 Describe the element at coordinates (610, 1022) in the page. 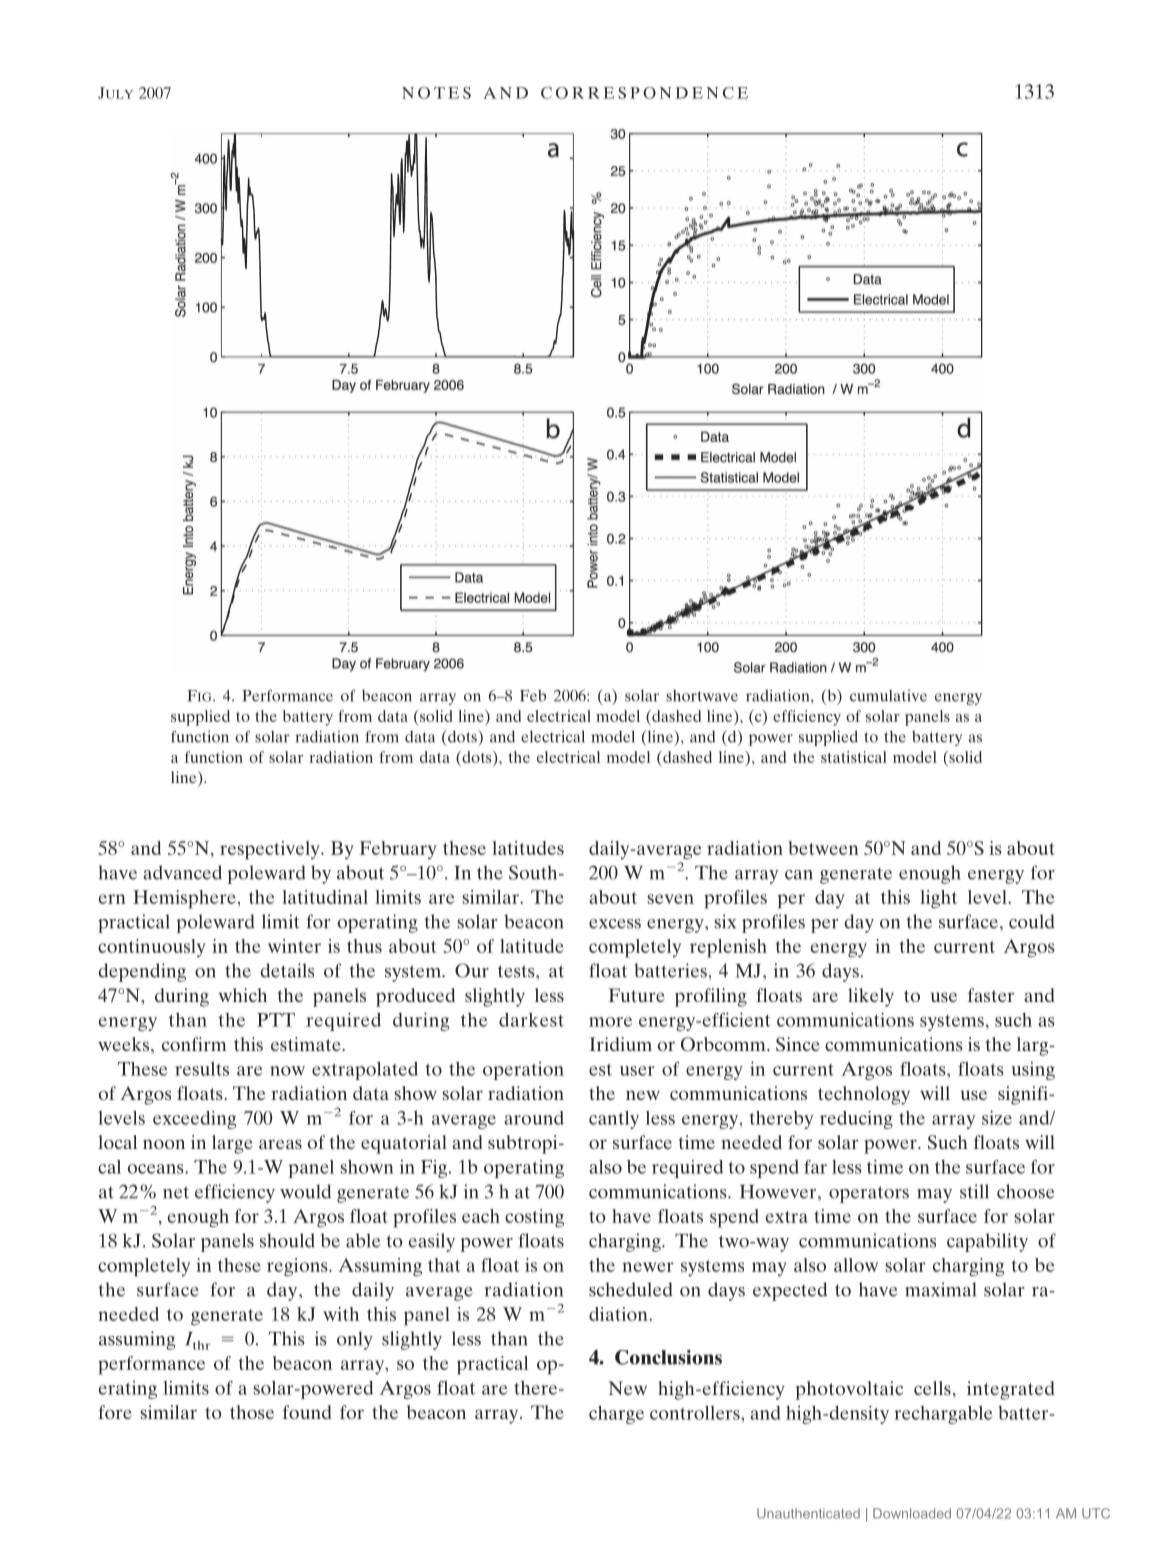

I see `more` at that location.
